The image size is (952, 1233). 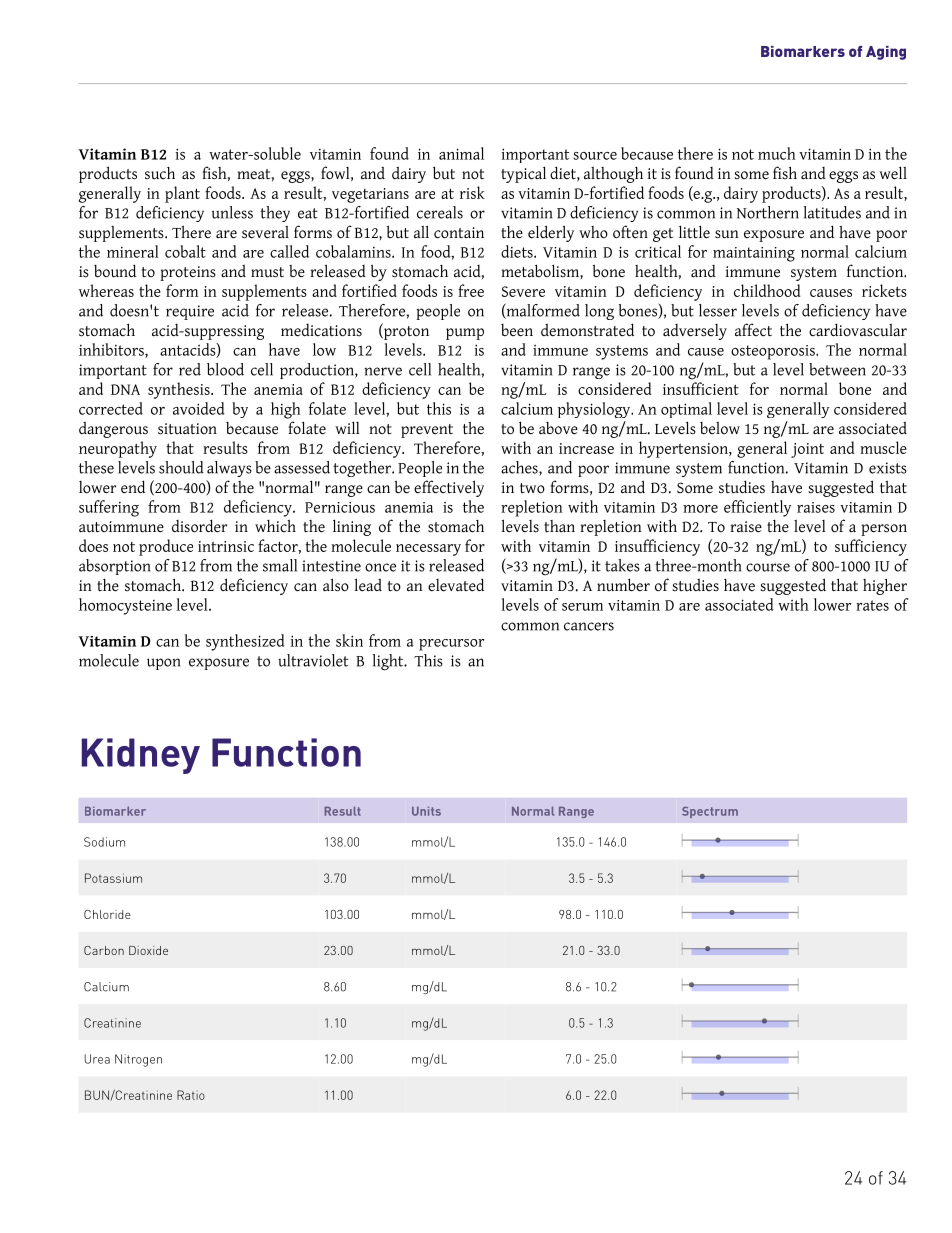 I want to click on Ratio, so click(x=191, y=1095).
